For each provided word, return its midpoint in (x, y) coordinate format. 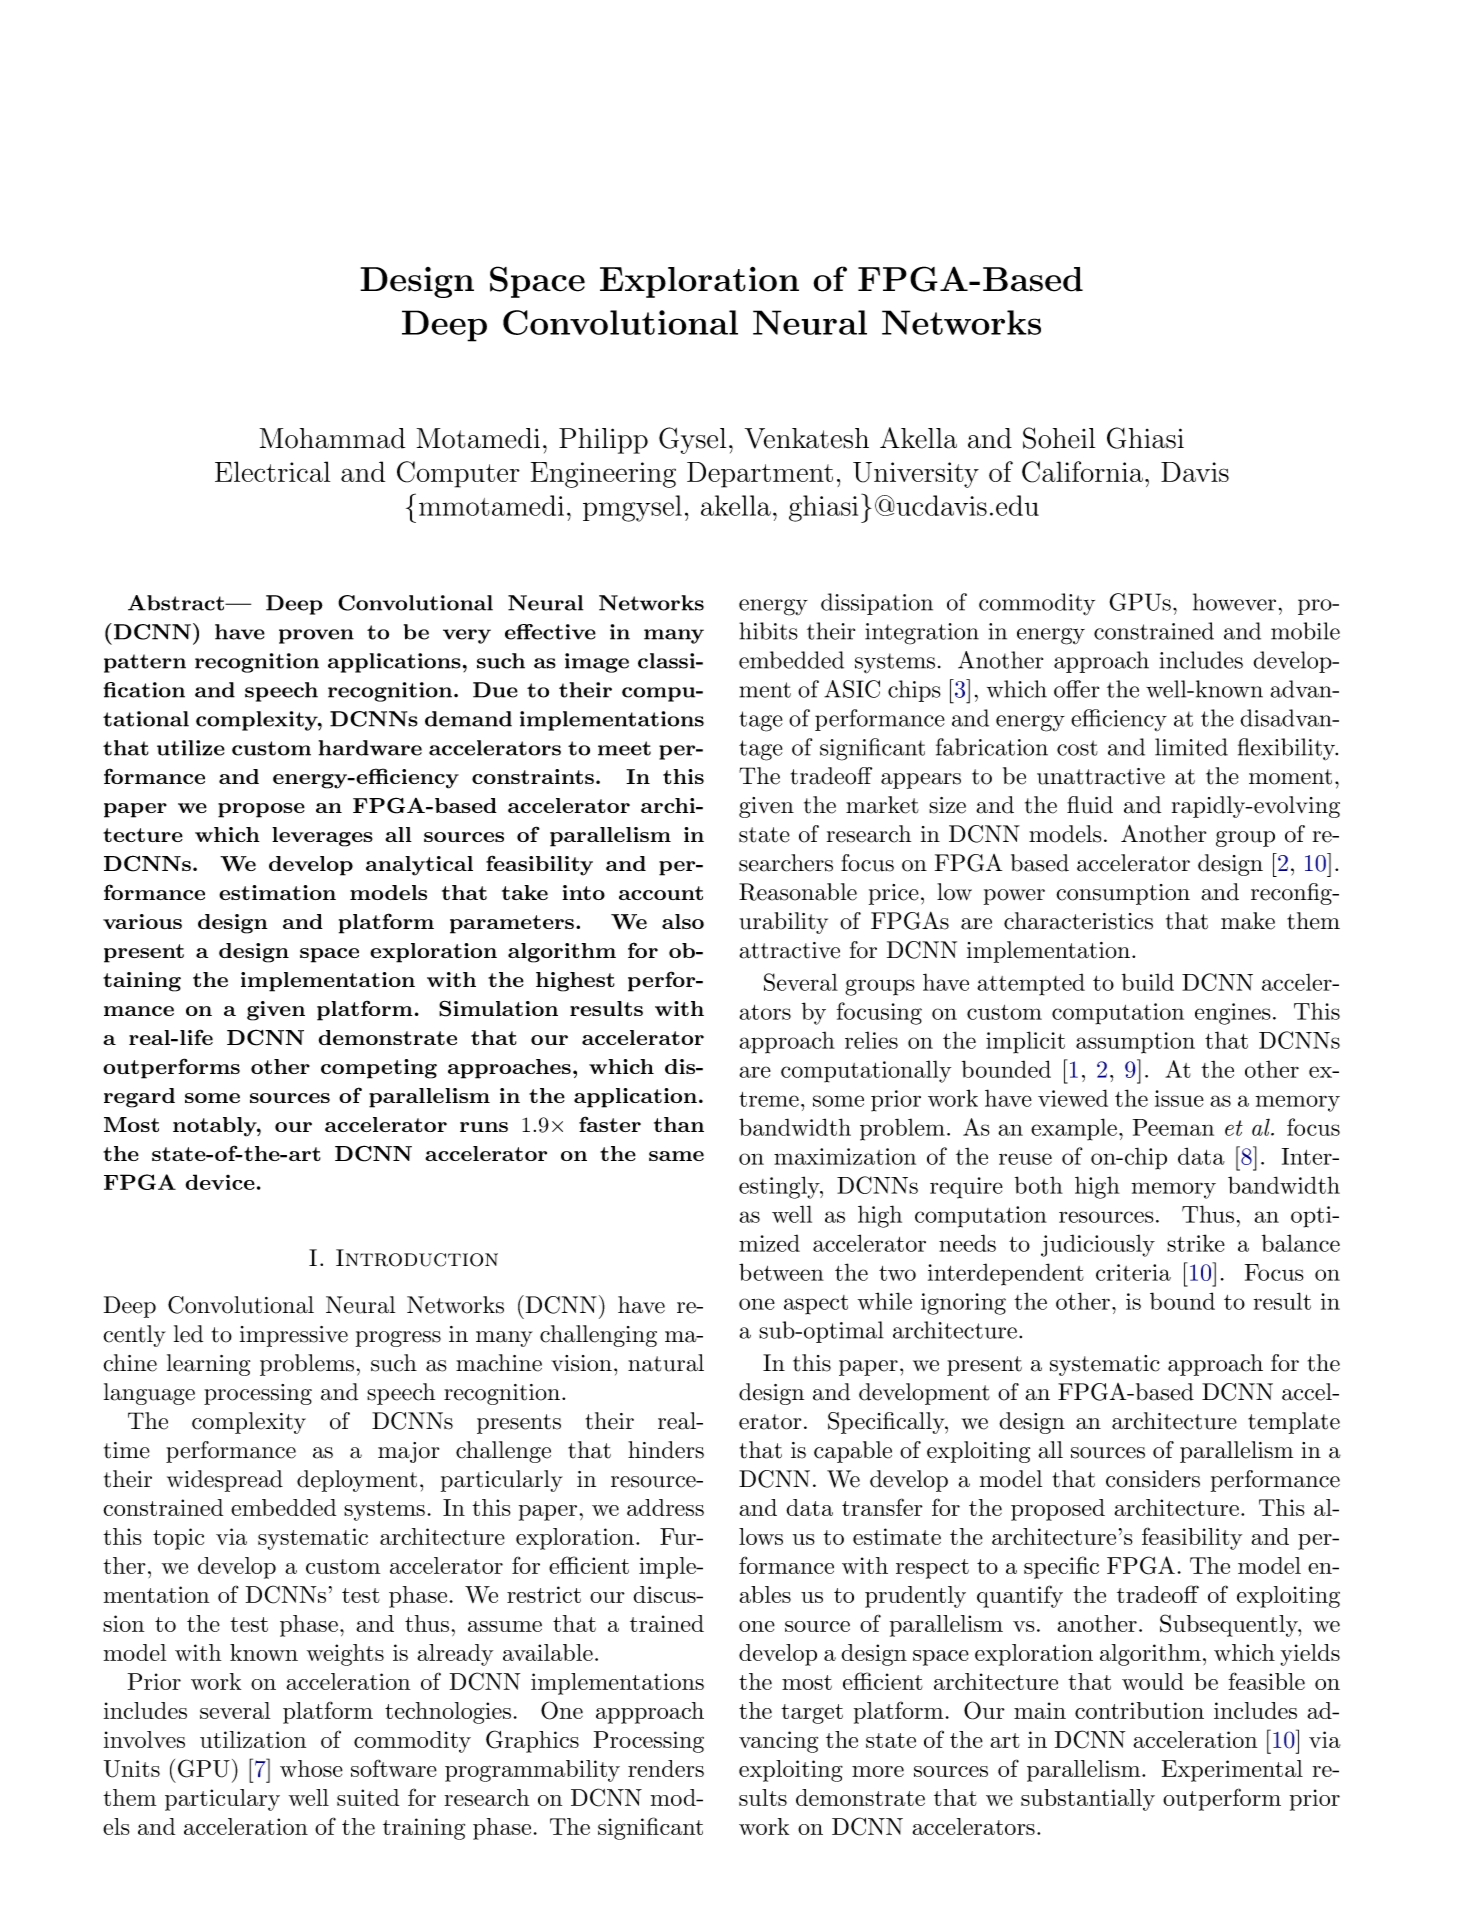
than (679, 1124)
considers (1153, 1479)
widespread (225, 1481)
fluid (1090, 805)
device (220, 1182)
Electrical (272, 471)
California (1082, 472)
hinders (666, 1450)
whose (311, 1768)
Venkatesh (807, 438)
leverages (322, 837)
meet (624, 748)
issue (1179, 1098)
